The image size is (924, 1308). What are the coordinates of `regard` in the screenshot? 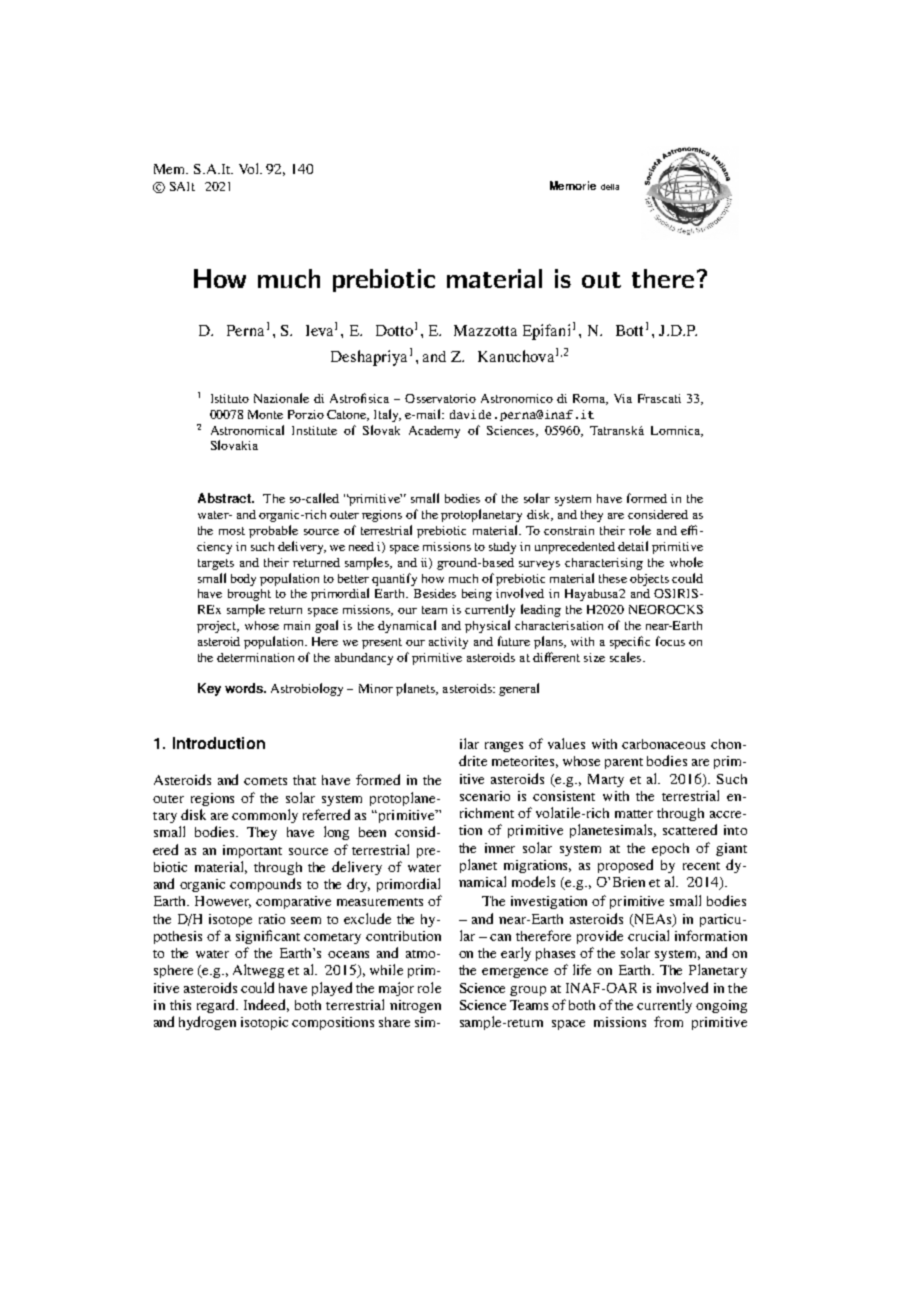 It's located at (217, 1006).
